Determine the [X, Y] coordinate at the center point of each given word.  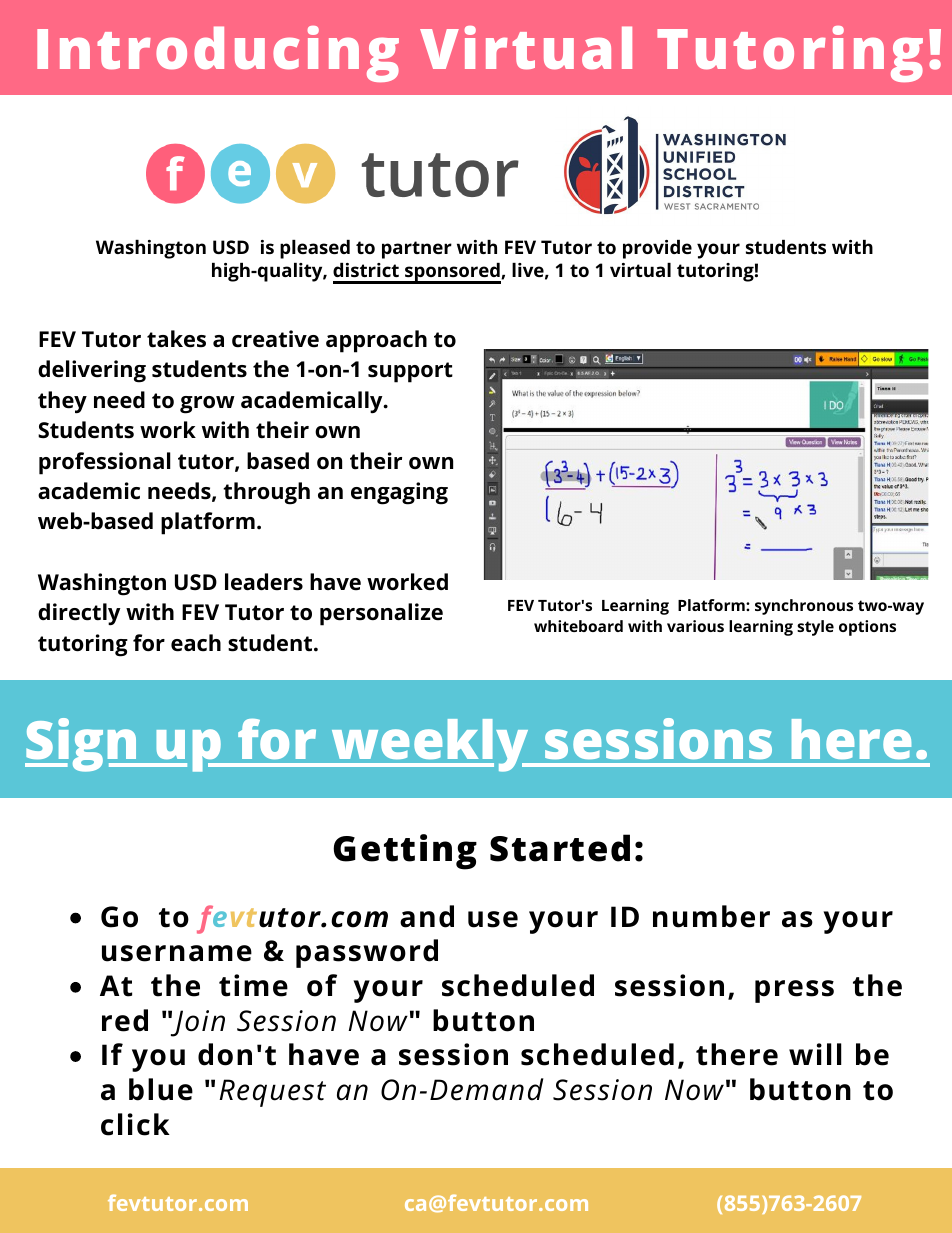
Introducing [218, 54]
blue [161, 1089]
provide [657, 249]
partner [417, 250]
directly [79, 614]
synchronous [804, 607]
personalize [381, 614]
